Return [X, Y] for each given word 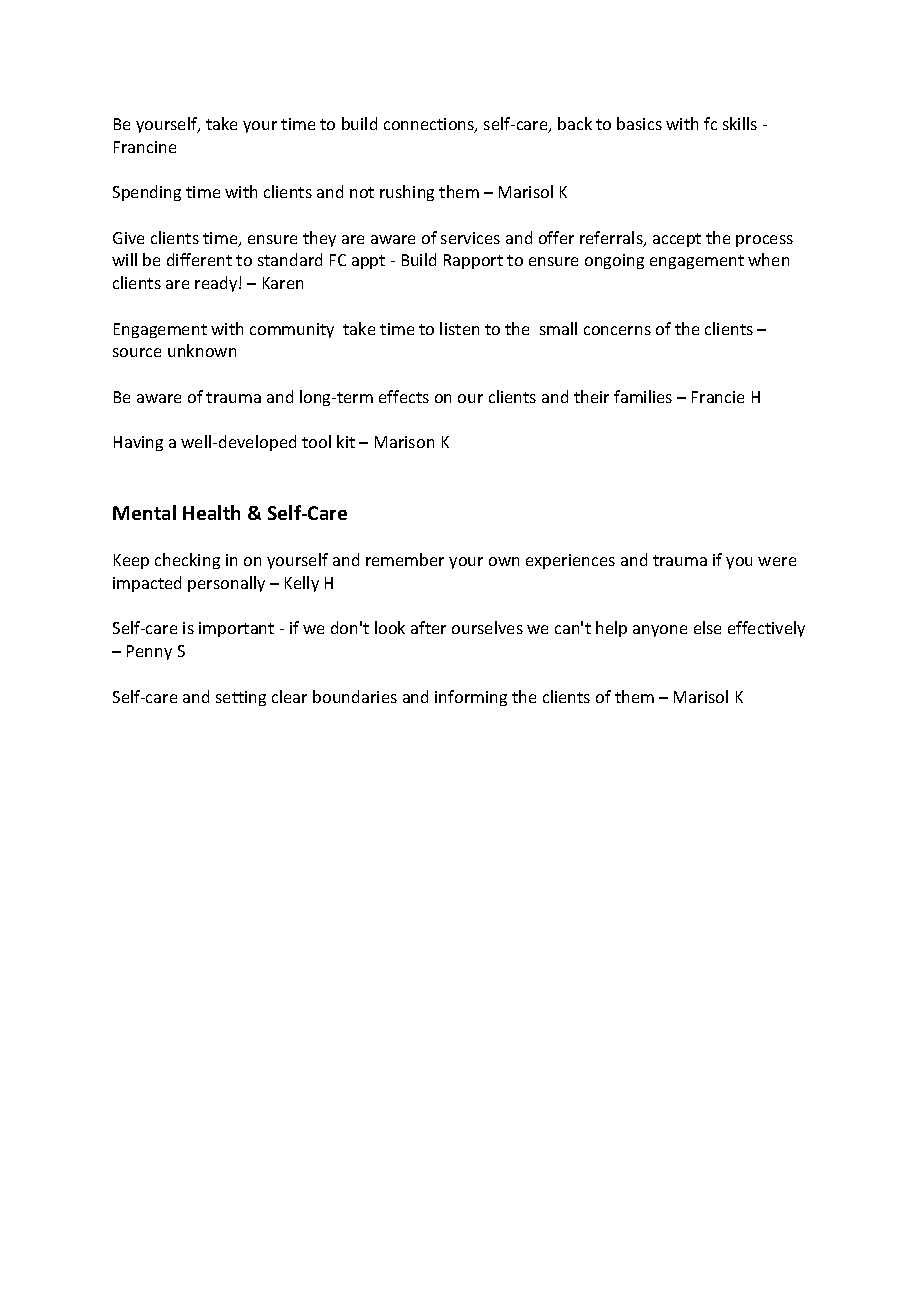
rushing [407, 193]
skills [740, 123]
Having [138, 443]
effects [404, 396]
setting [241, 698]
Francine [145, 147]
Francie [718, 397]
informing [471, 698]
